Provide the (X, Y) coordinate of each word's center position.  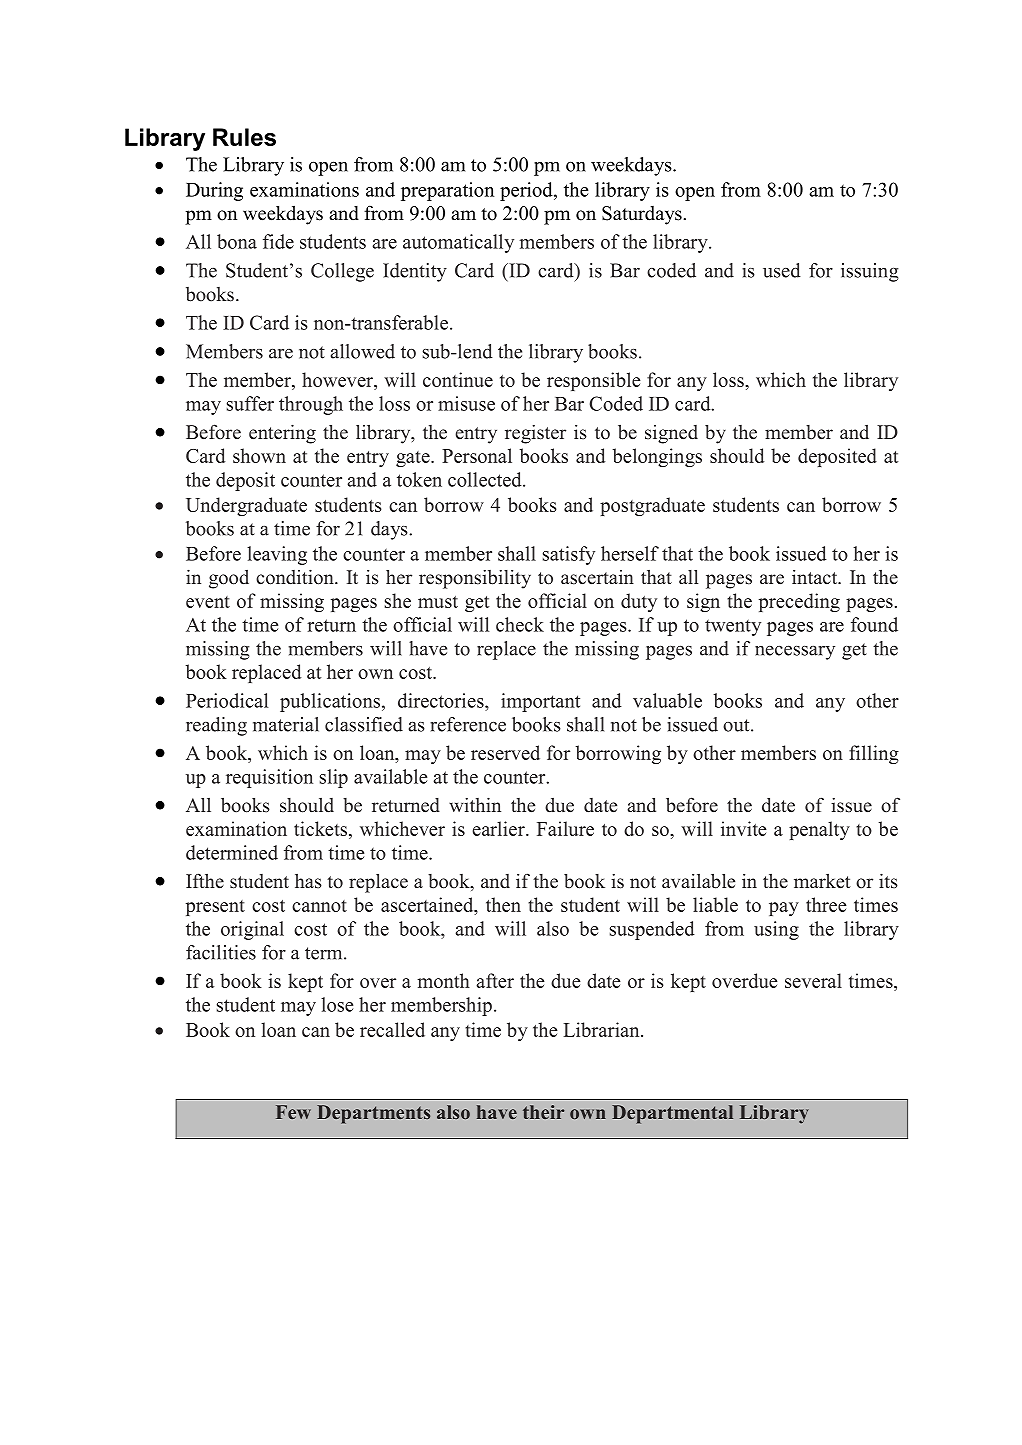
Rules (244, 137)
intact (816, 577)
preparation (447, 191)
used (782, 270)
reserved (505, 752)
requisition (269, 778)
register (535, 434)
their (543, 1112)
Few (293, 1112)
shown (259, 455)
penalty (819, 830)
